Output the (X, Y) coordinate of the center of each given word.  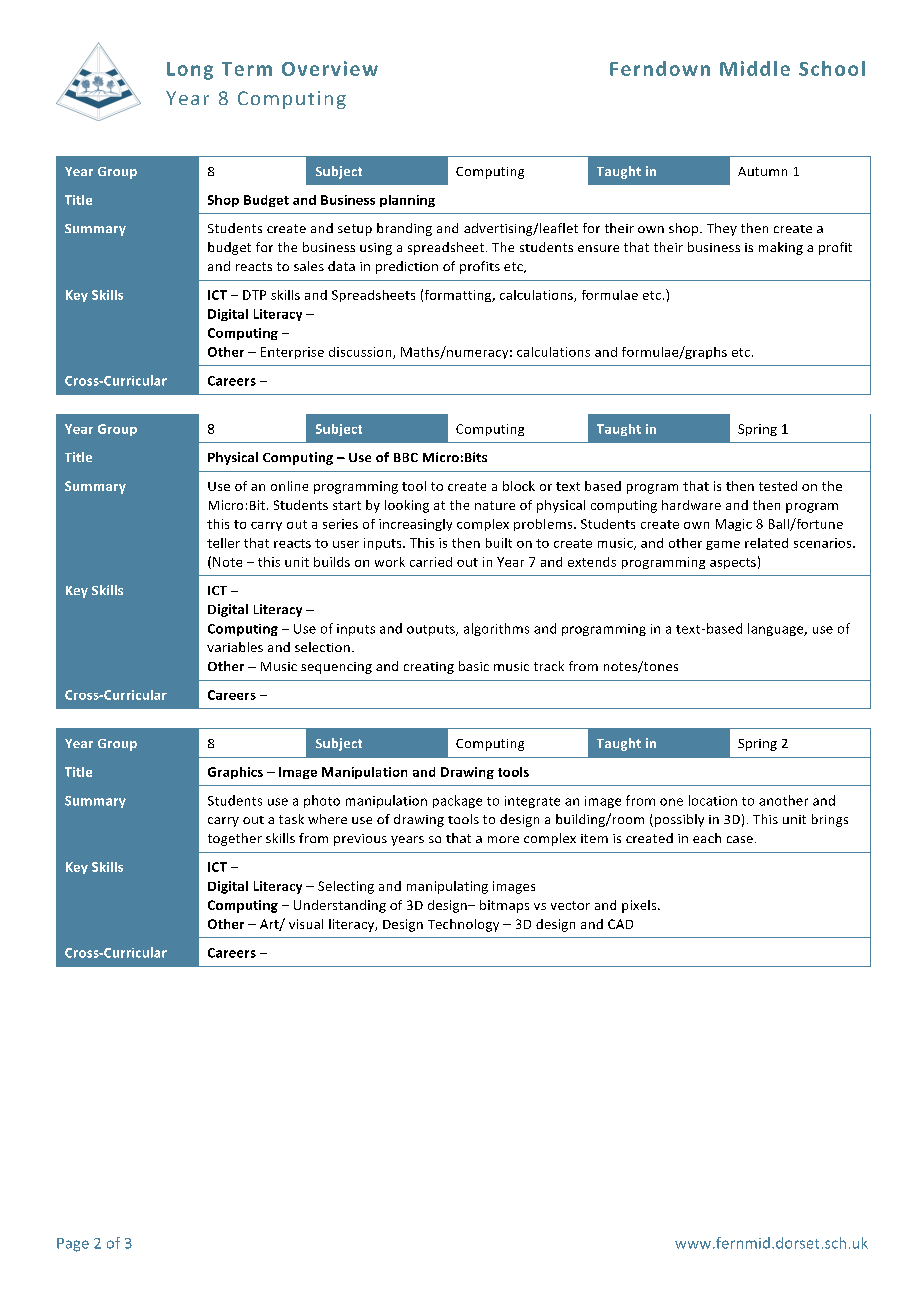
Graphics (235, 773)
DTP (254, 295)
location (713, 800)
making (781, 248)
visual (306, 924)
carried (431, 562)
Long (190, 71)
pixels (640, 906)
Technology (463, 925)
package (457, 801)
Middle (755, 68)
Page (73, 1245)
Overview (330, 68)
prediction (407, 267)
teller (223, 543)
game (723, 545)
